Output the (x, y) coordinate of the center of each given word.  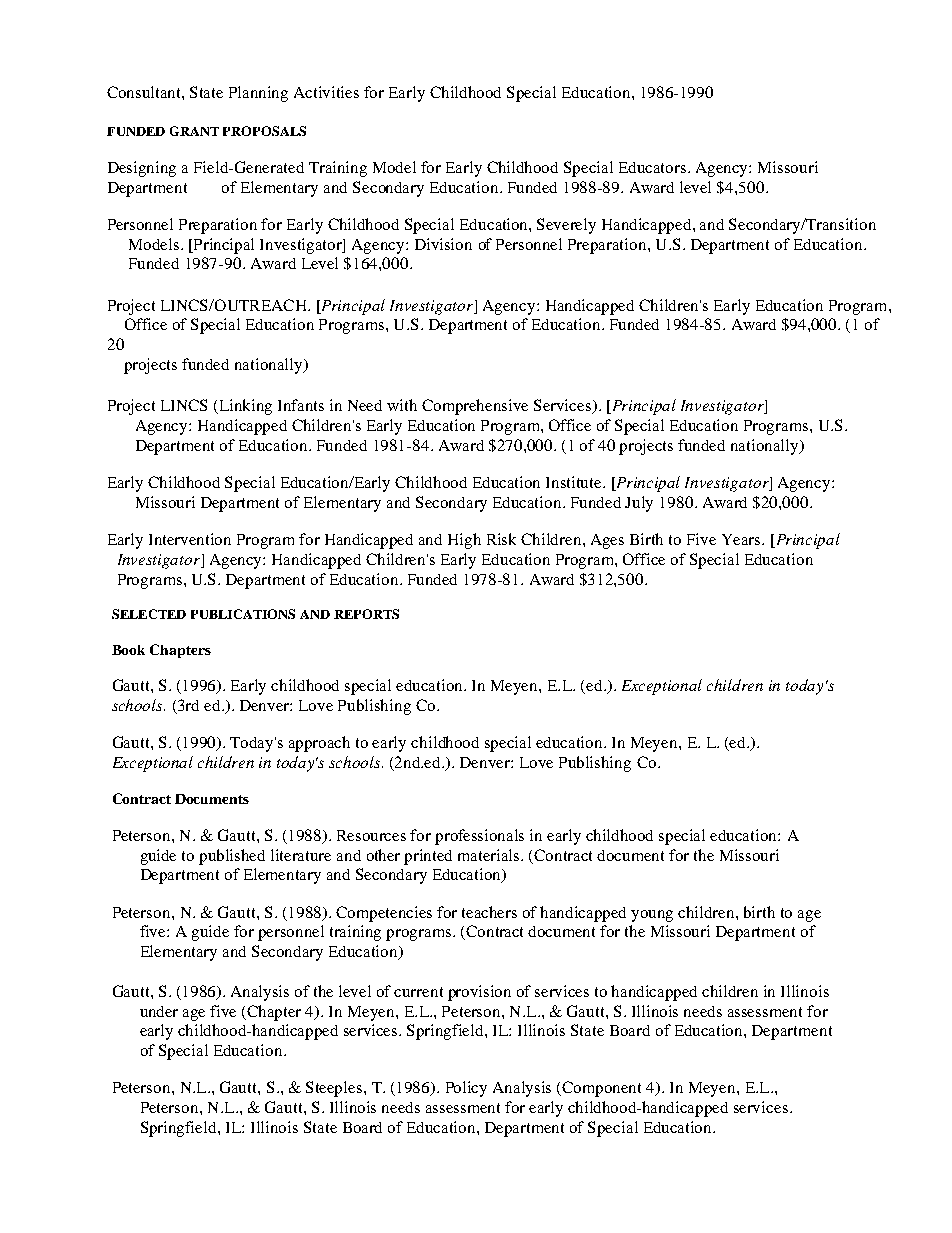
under (159, 1011)
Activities (326, 92)
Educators (654, 167)
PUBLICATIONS (243, 614)
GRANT (194, 131)
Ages (607, 541)
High (464, 541)
